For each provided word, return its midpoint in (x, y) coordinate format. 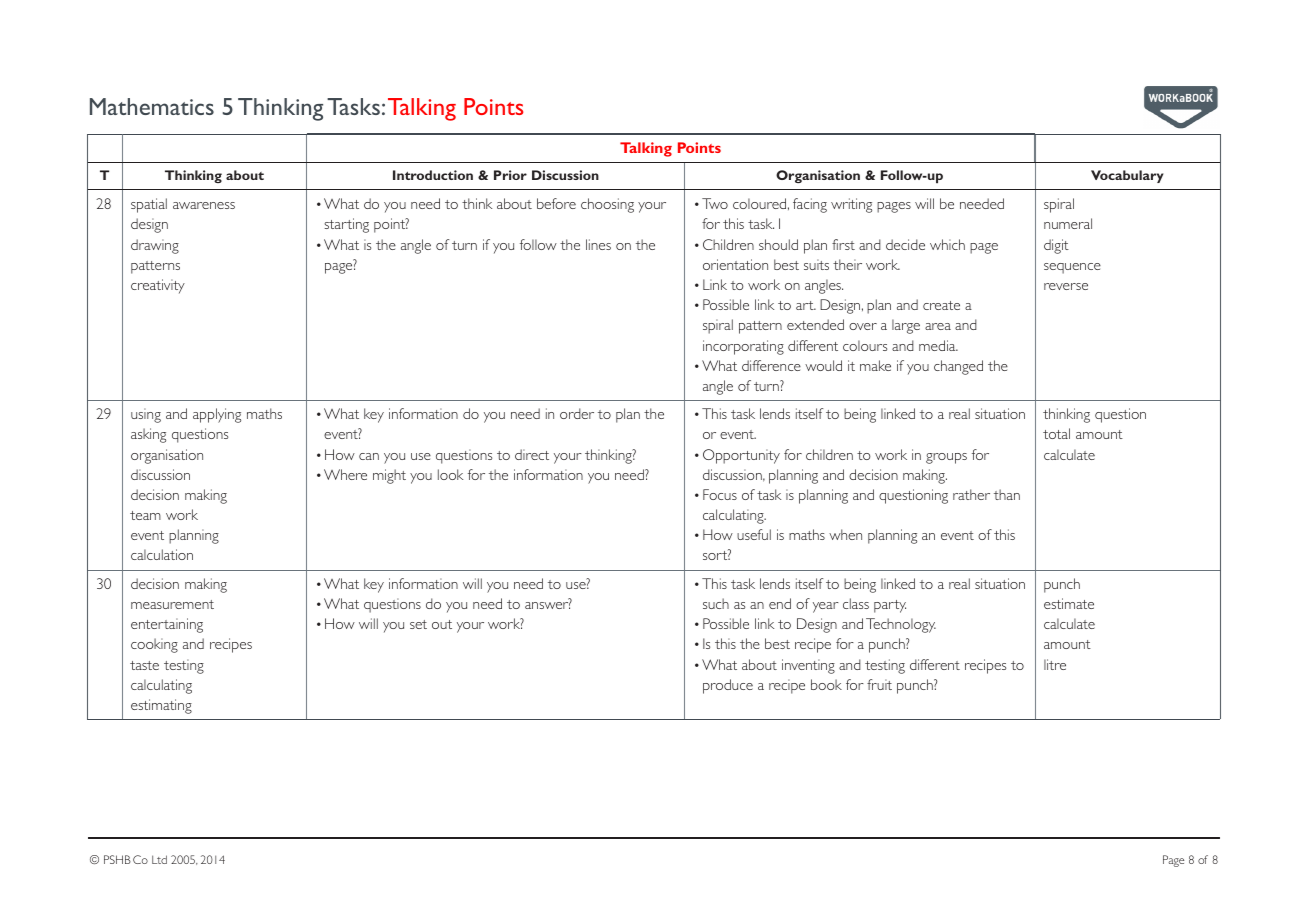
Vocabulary (1127, 176)
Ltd (159, 859)
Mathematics (152, 106)
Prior (510, 175)
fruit (879, 684)
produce (728, 686)
